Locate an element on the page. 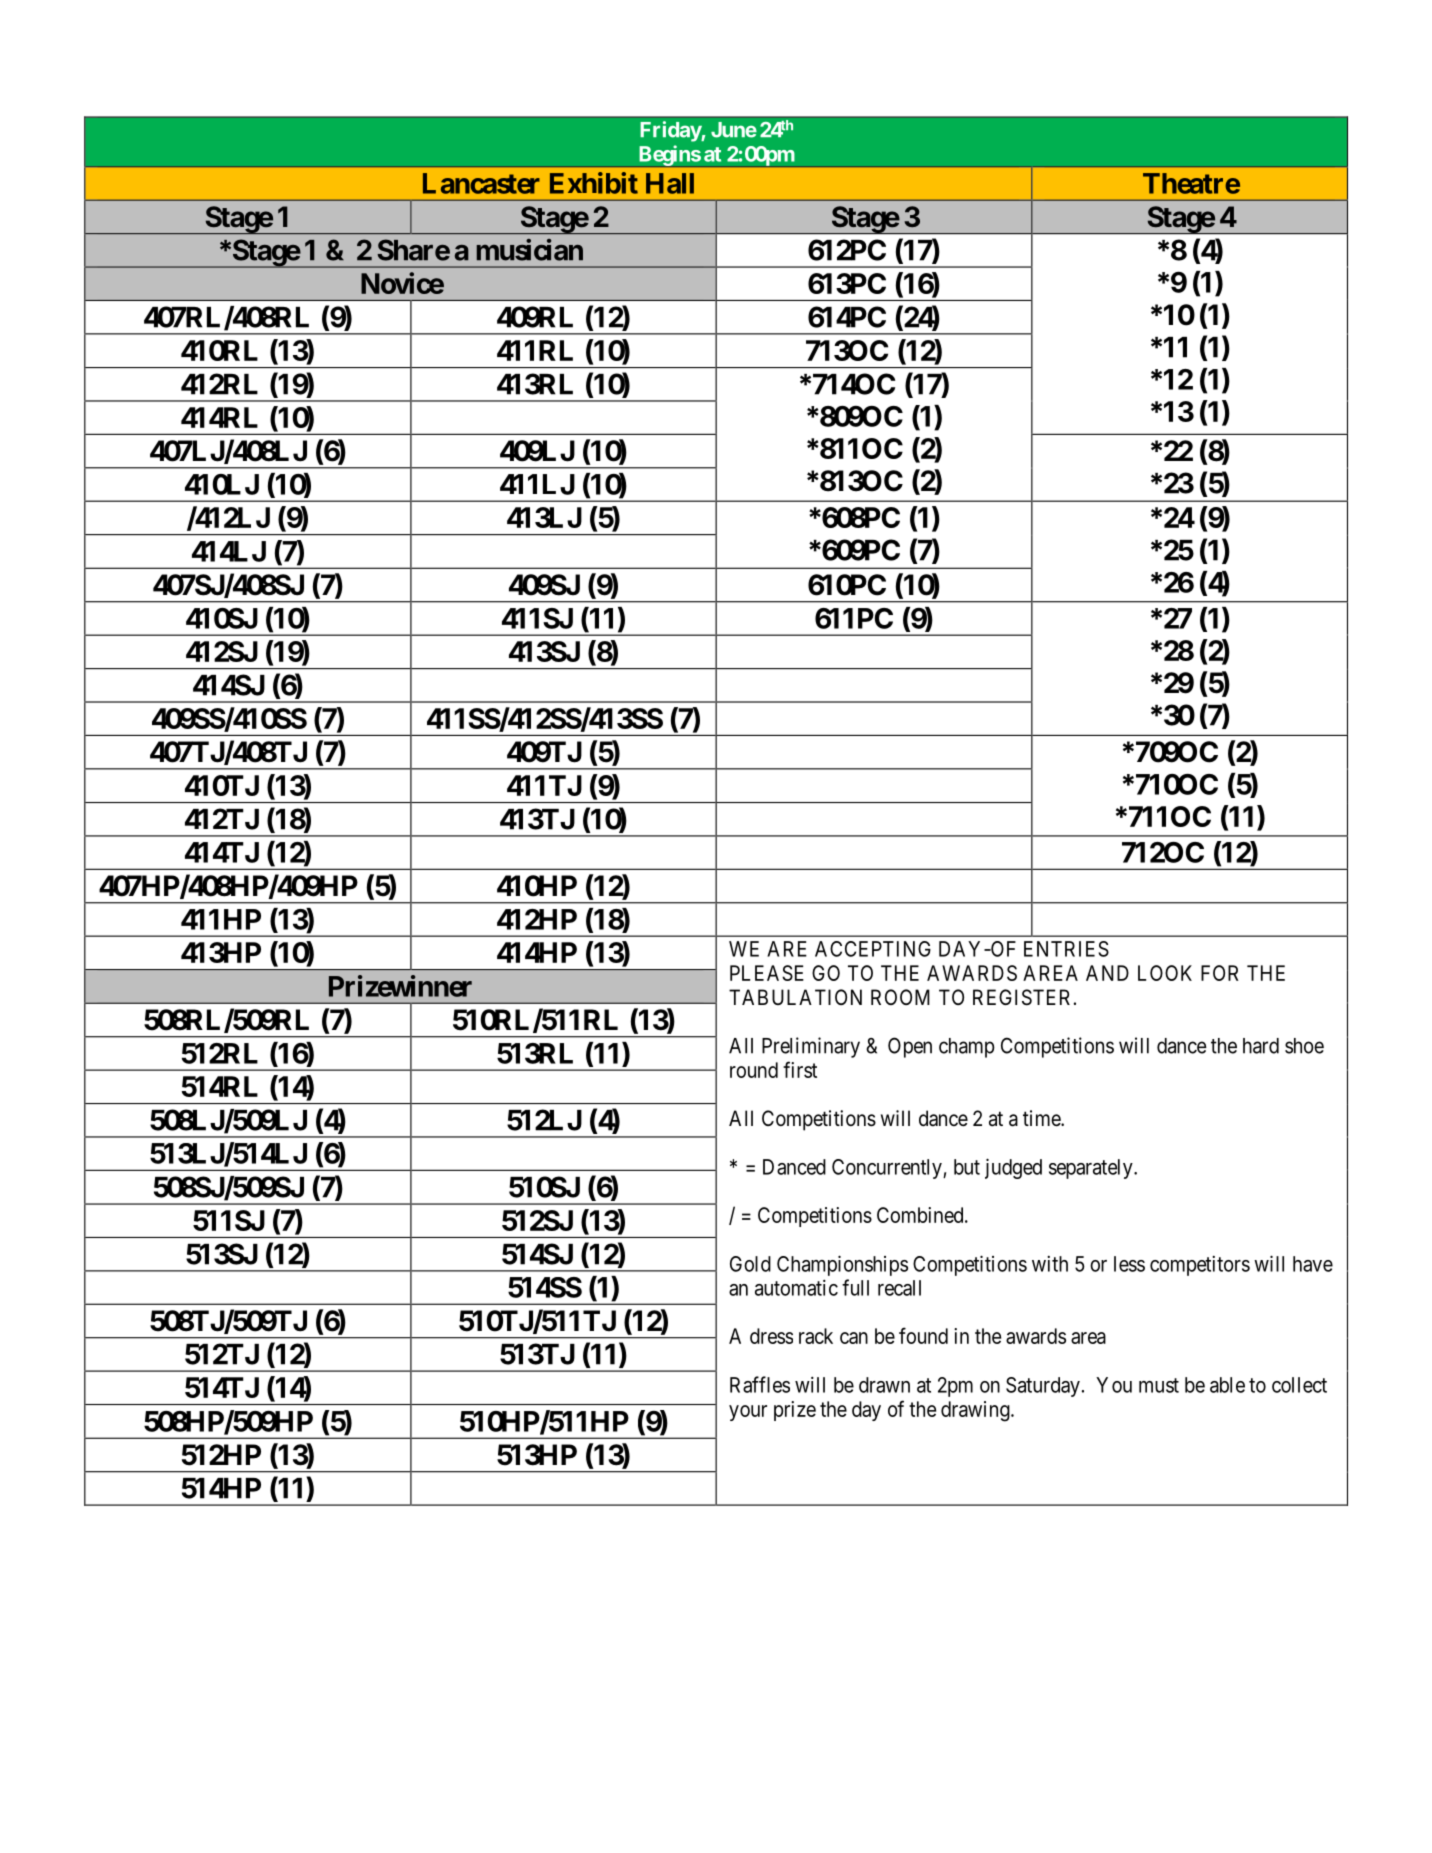  Exhibit is located at coordinates (594, 183).
